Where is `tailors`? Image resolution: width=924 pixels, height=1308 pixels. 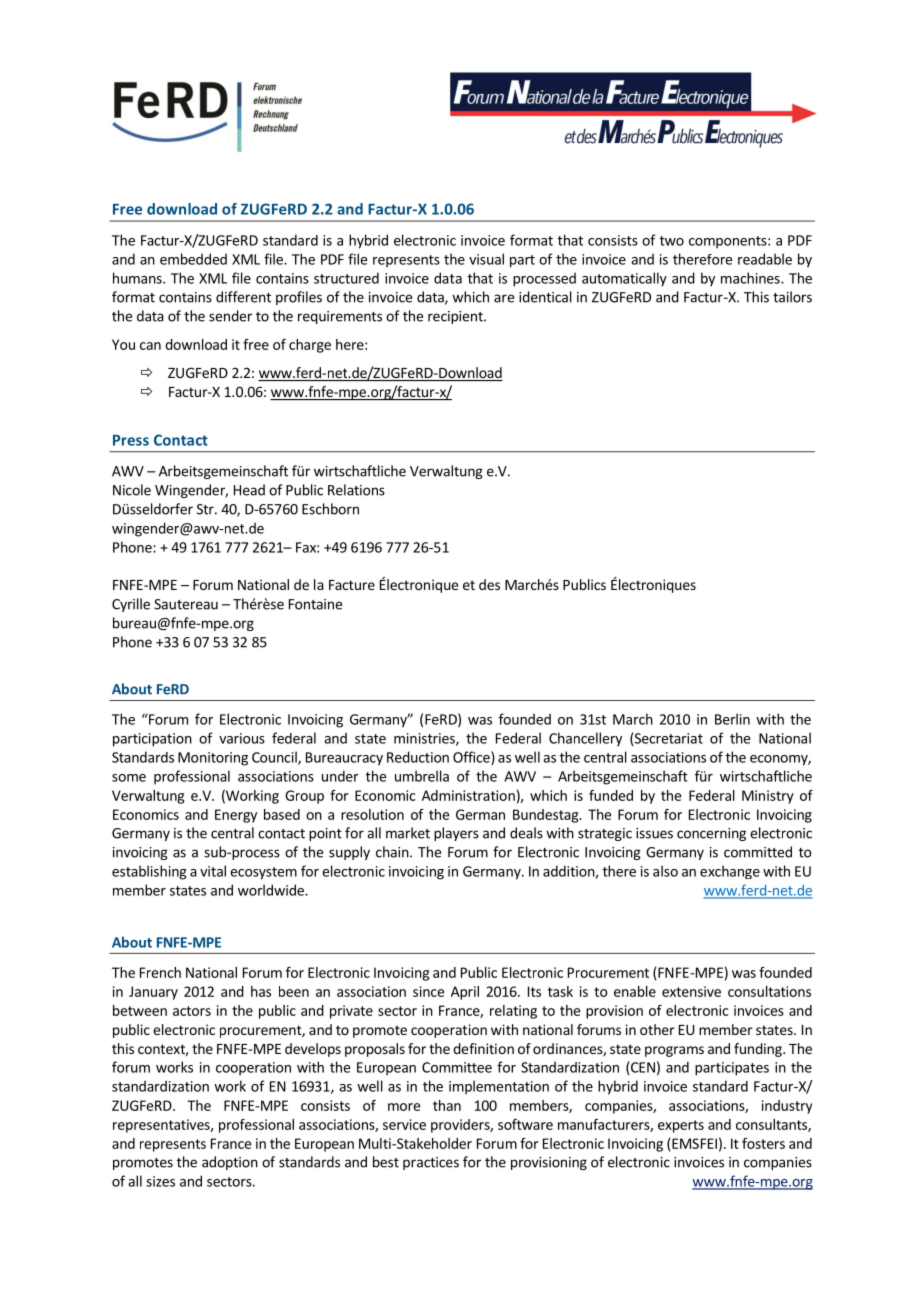
tailors is located at coordinates (792, 297).
